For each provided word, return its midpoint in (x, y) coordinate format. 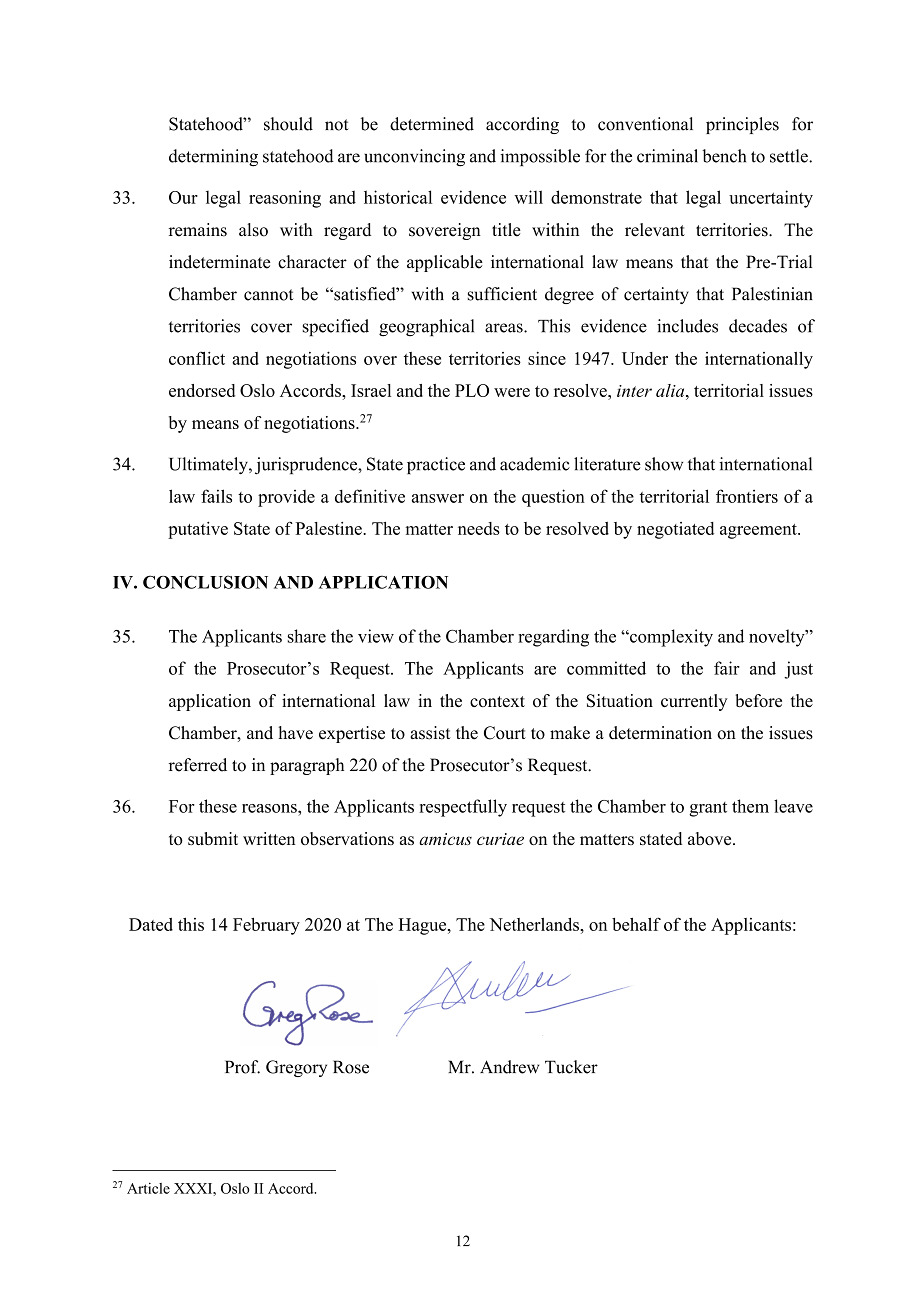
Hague (424, 926)
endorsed (202, 390)
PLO (472, 390)
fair (727, 668)
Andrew (509, 1067)
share (307, 636)
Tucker (571, 1067)
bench (724, 156)
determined (432, 124)
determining (213, 158)
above (711, 838)
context (497, 701)
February (266, 926)
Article (148, 1188)
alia (671, 390)
